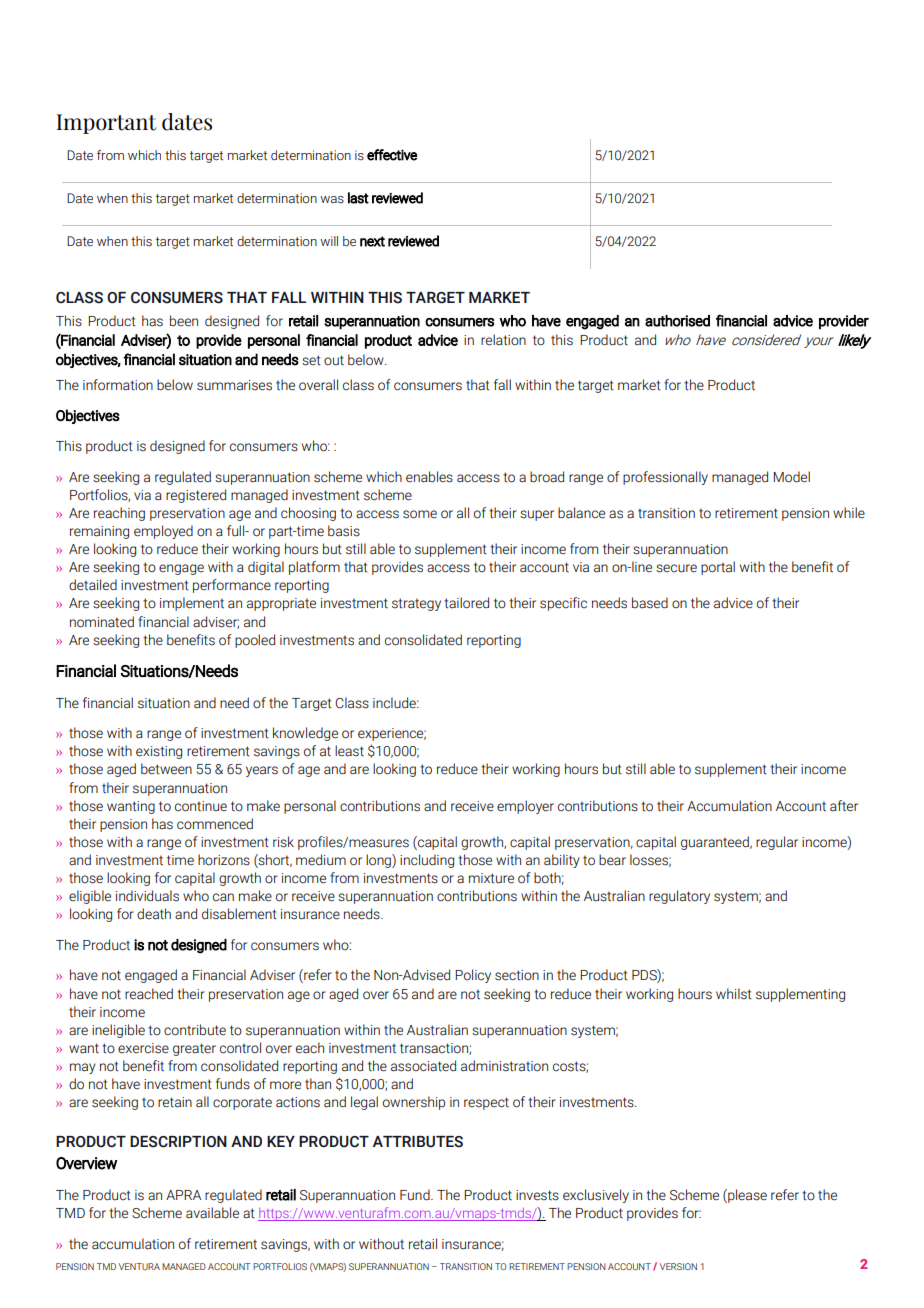 The height and width of the screenshot is (1308, 924). What do you see at coordinates (650, 603) in the screenshot?
I see `based` at bounding box center [650, 603].
